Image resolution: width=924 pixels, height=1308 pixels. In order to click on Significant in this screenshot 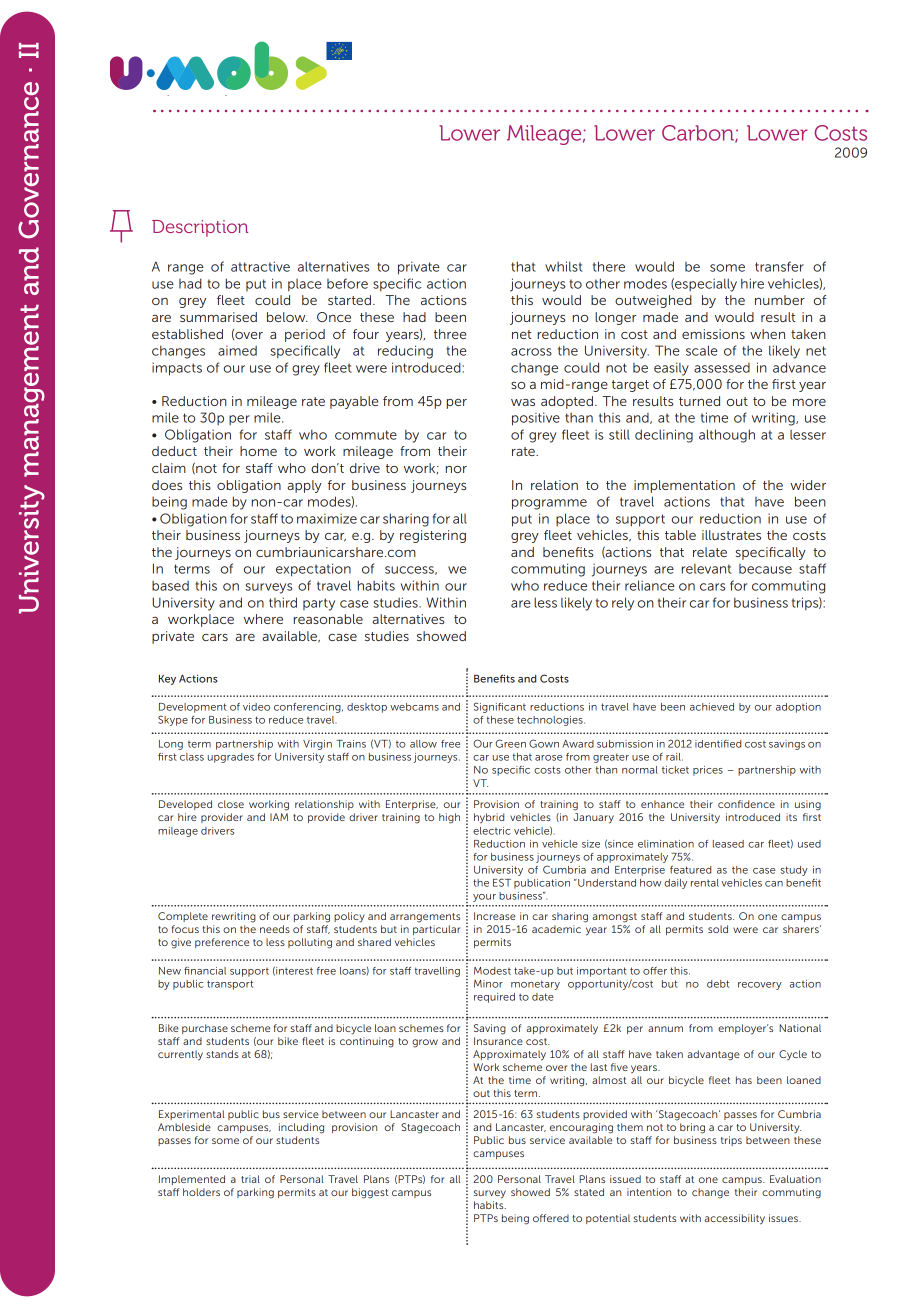, I will do `click(500, 707)`.
